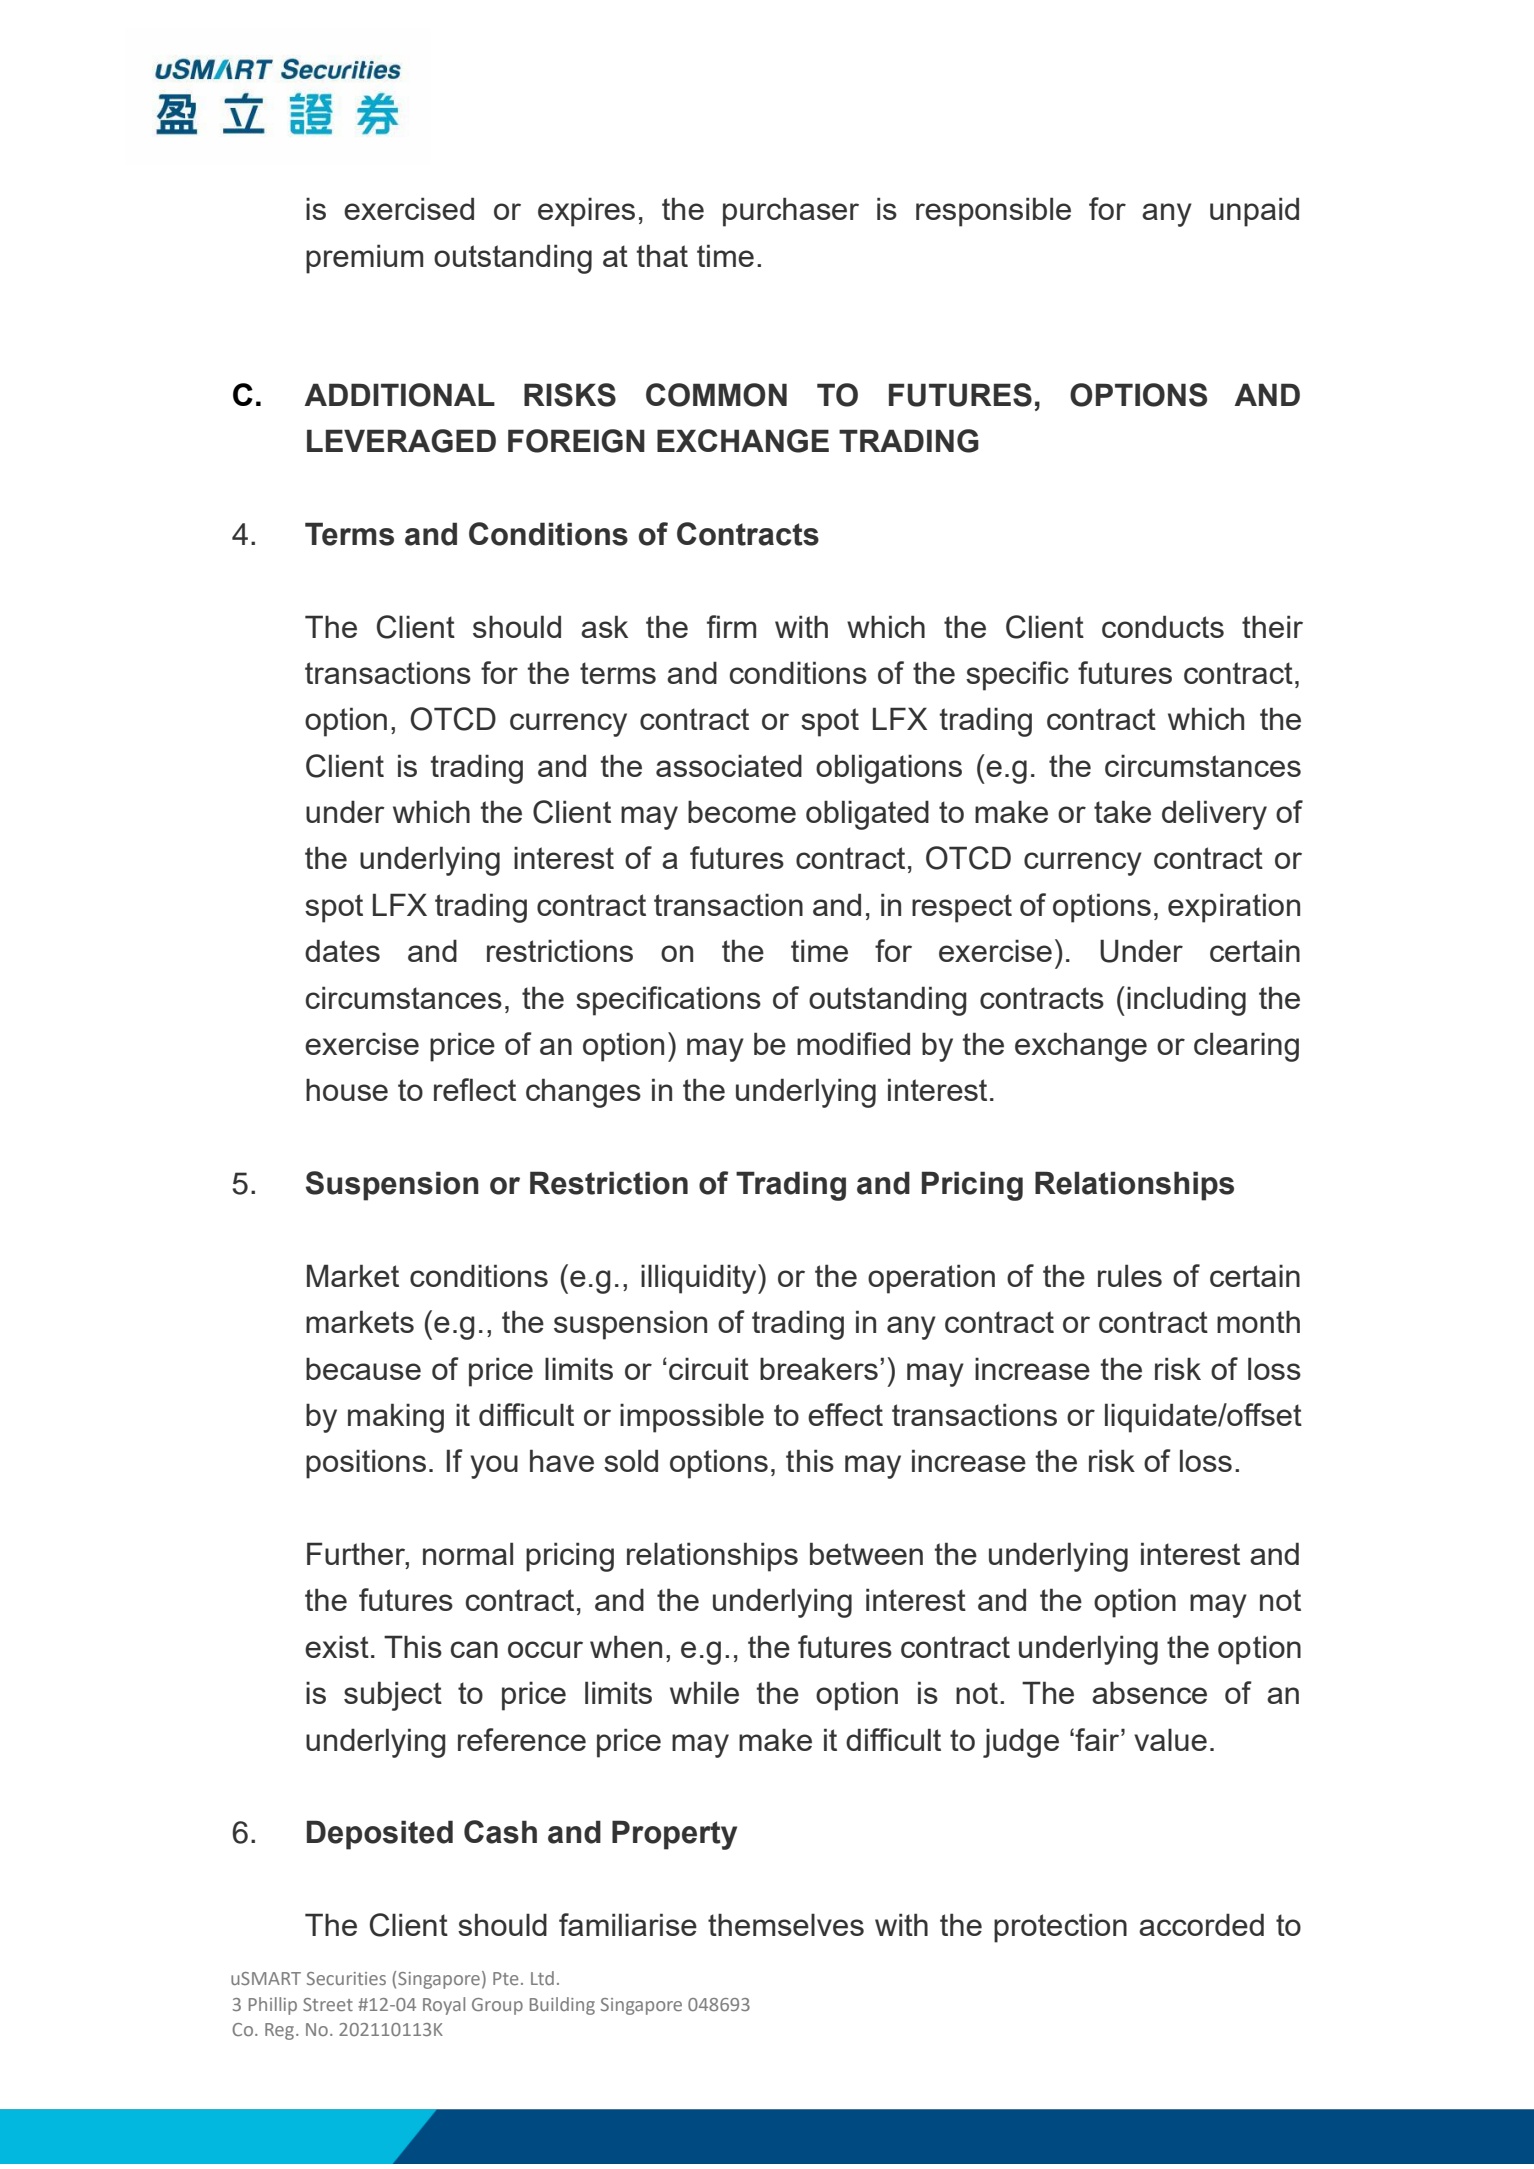 The height and width of the screenshot is (2169, 1534). What do you see at coordinates (342, 950) in the screenshot?
I see `dates` at bounding box center [342, 950].
